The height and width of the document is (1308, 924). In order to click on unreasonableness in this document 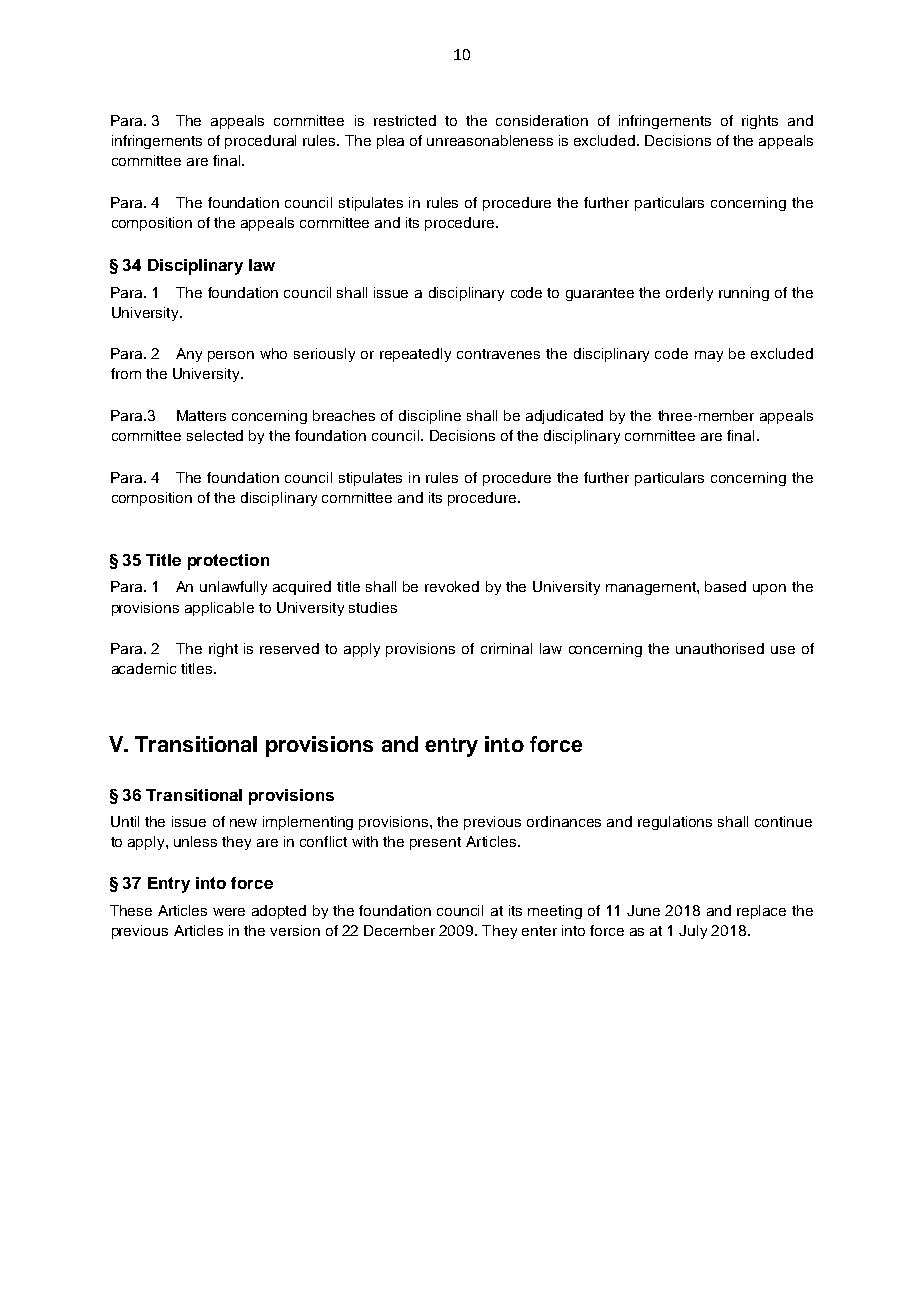, I will do `click(490, 140)`.
